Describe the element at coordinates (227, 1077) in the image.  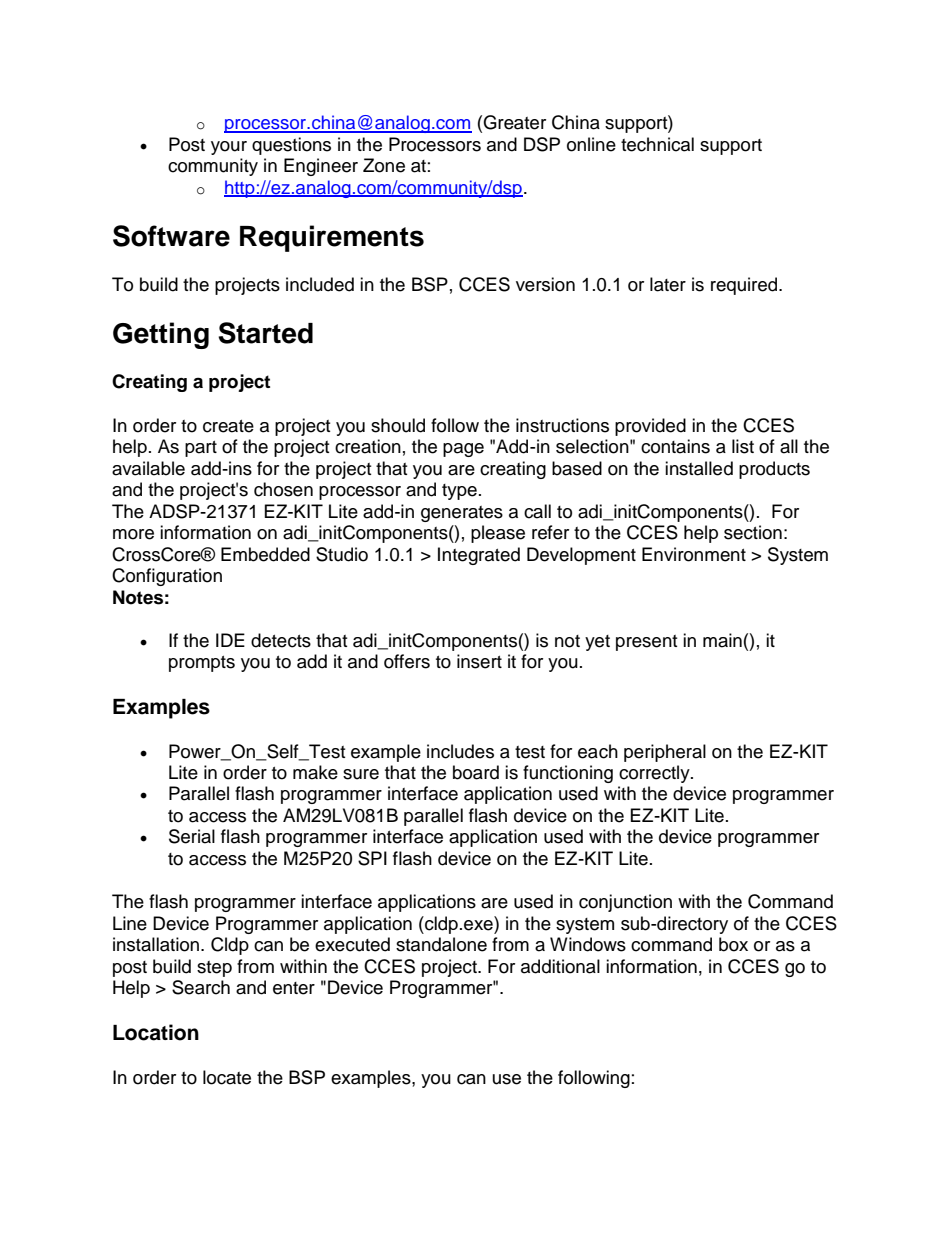
I see `locate` at that location.
